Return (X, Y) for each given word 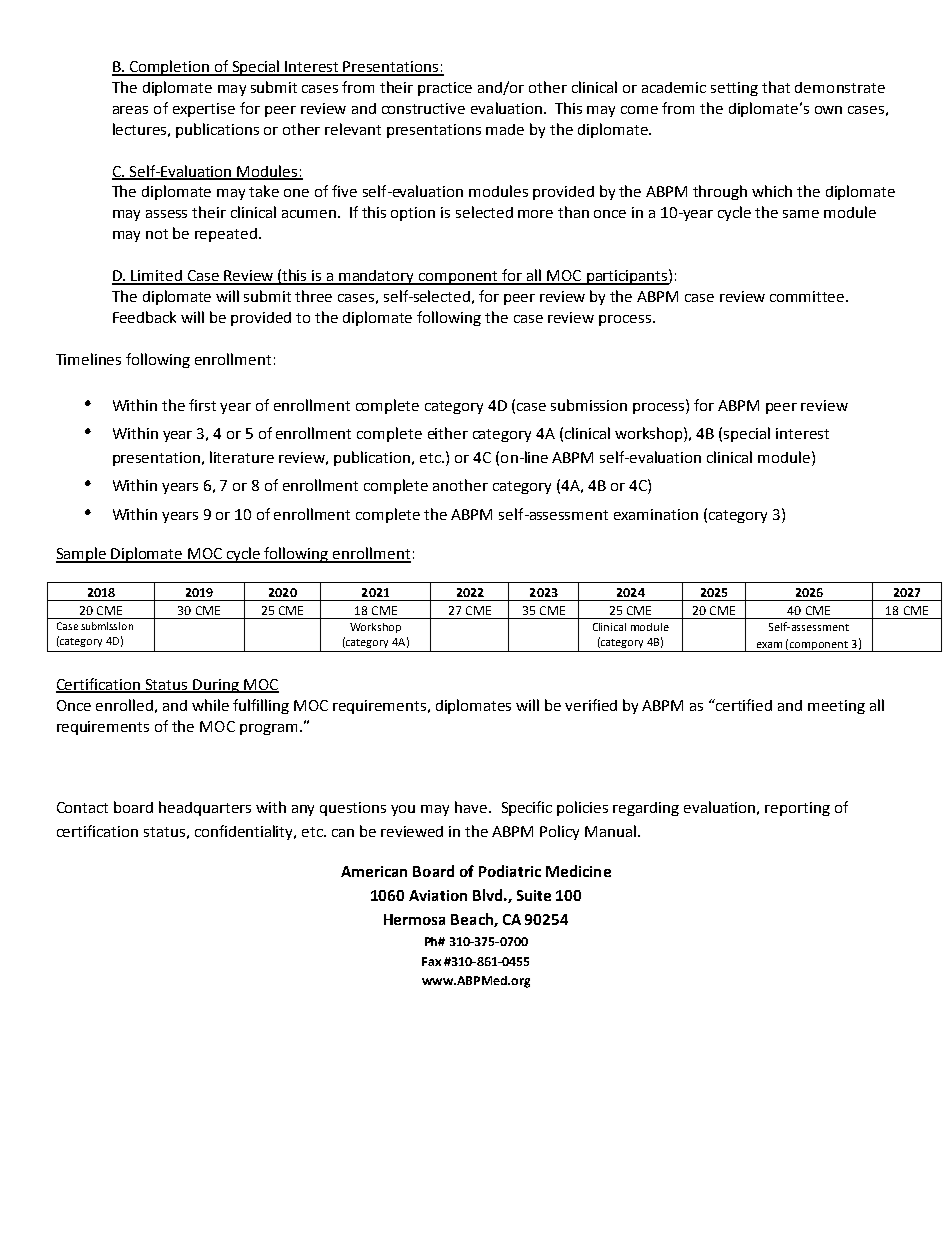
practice (445, 89)
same (801, 214)
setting (734, 89)
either (448, 433)
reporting (797, 809)
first (202, 405)
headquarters (205, 808)
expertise (204, 110)
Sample (82, 555)
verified (591, 705)
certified (743, 705)
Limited (157, 277)
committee (808, 296)
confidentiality (245, 832)
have (472, 807)
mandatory (377, 277)
